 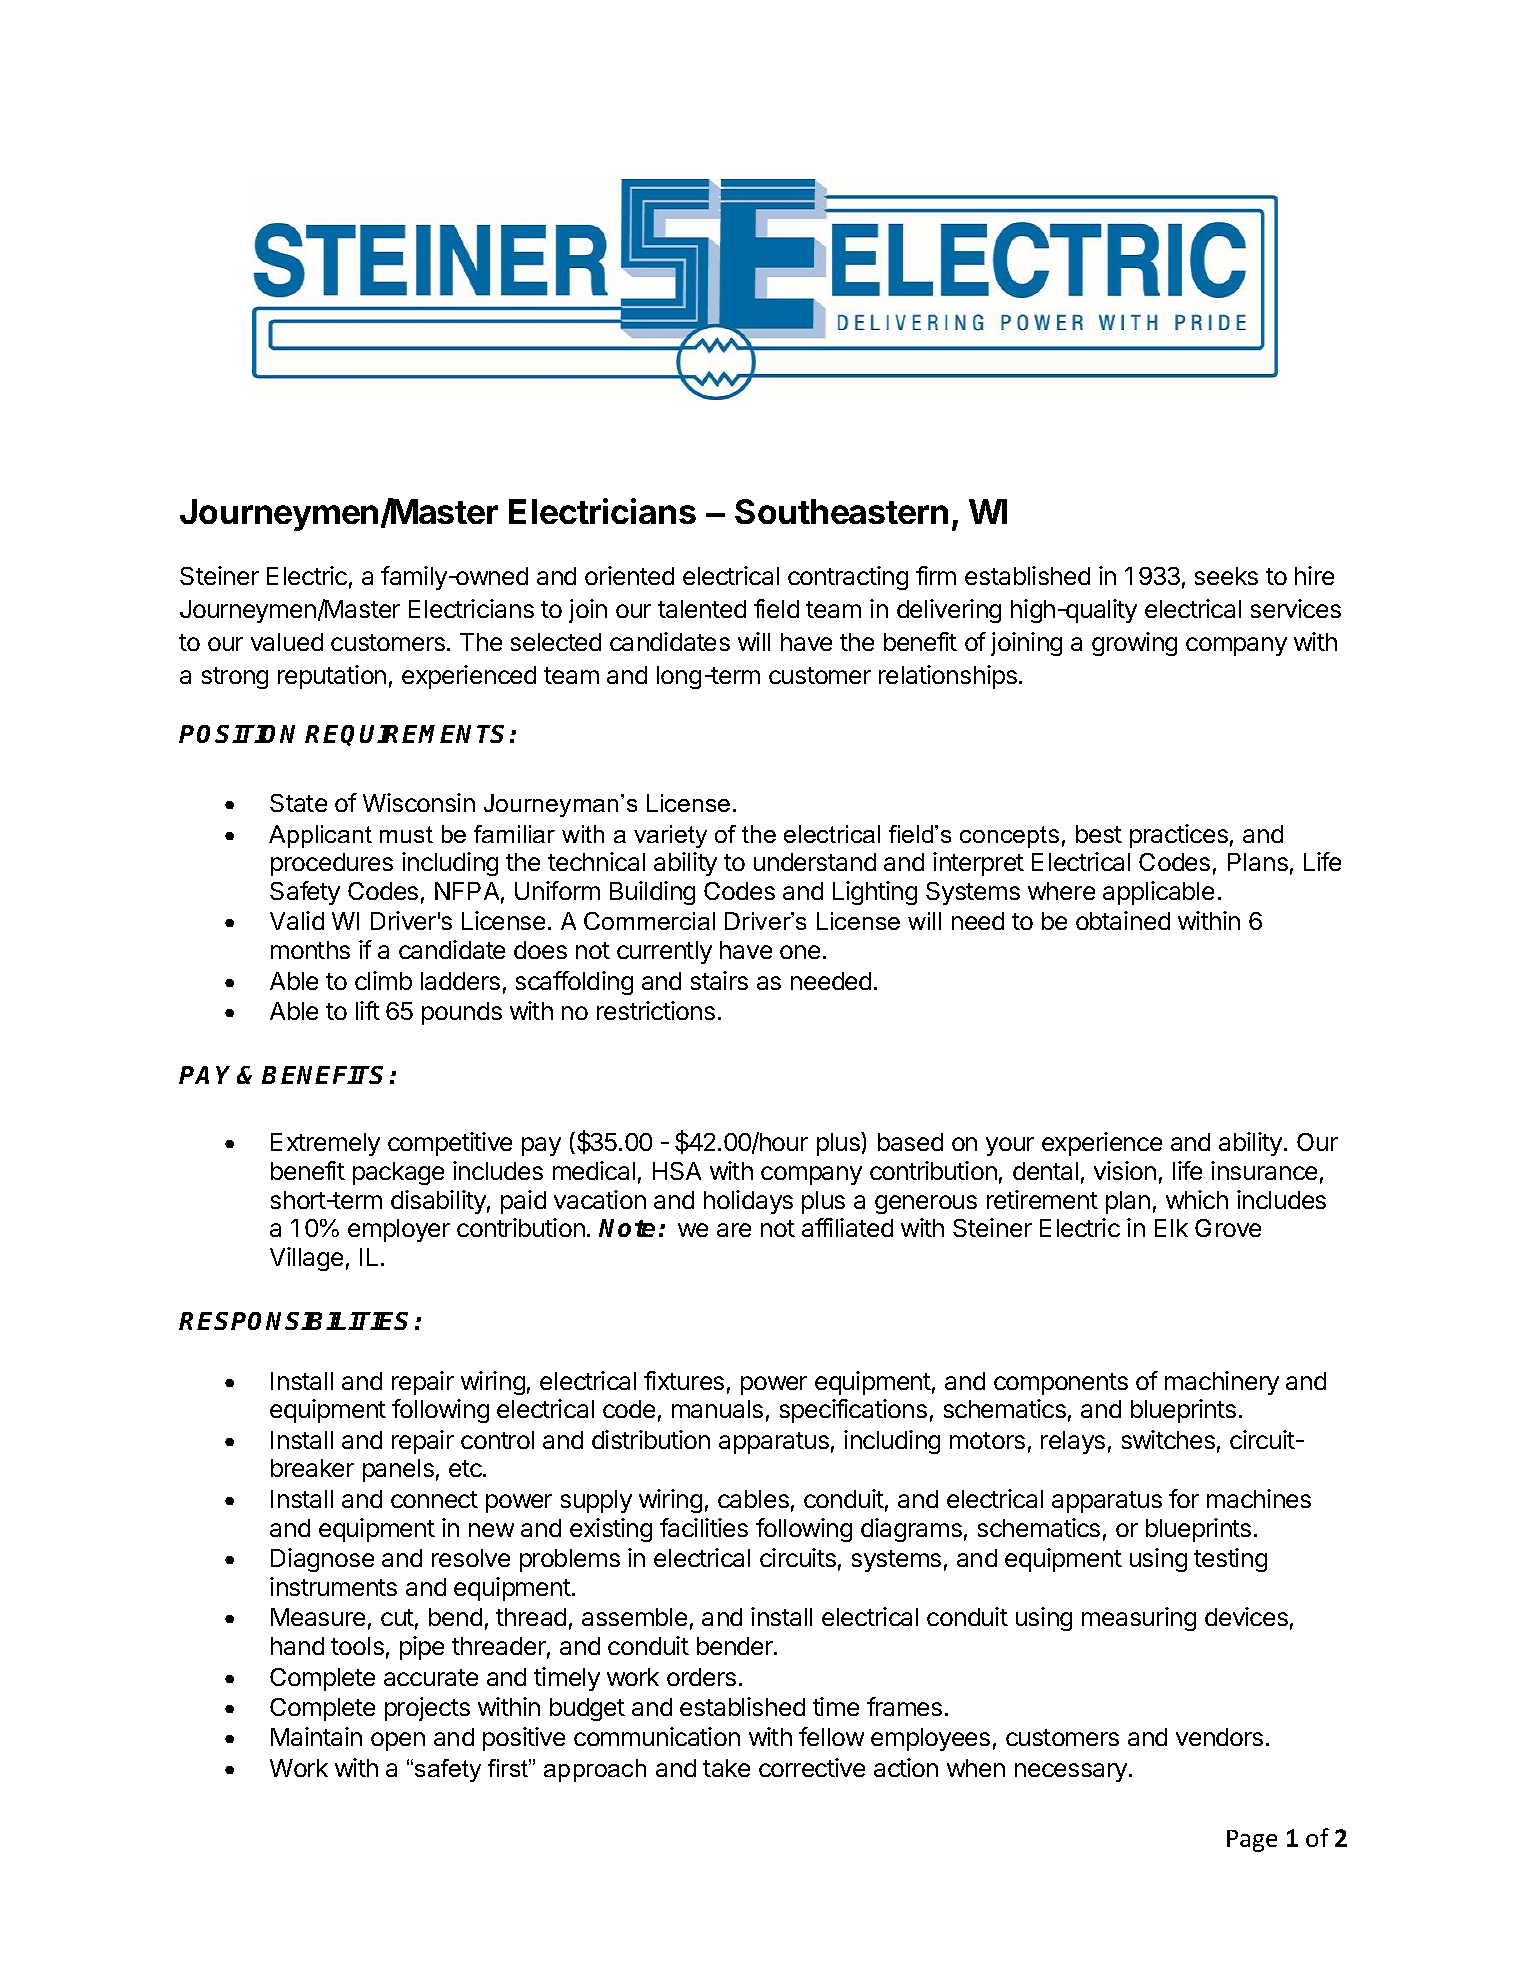 What do you see at coordinates (434, 1499) in the screenshot?
I see `connect` at bounding box center [434, 1499].
